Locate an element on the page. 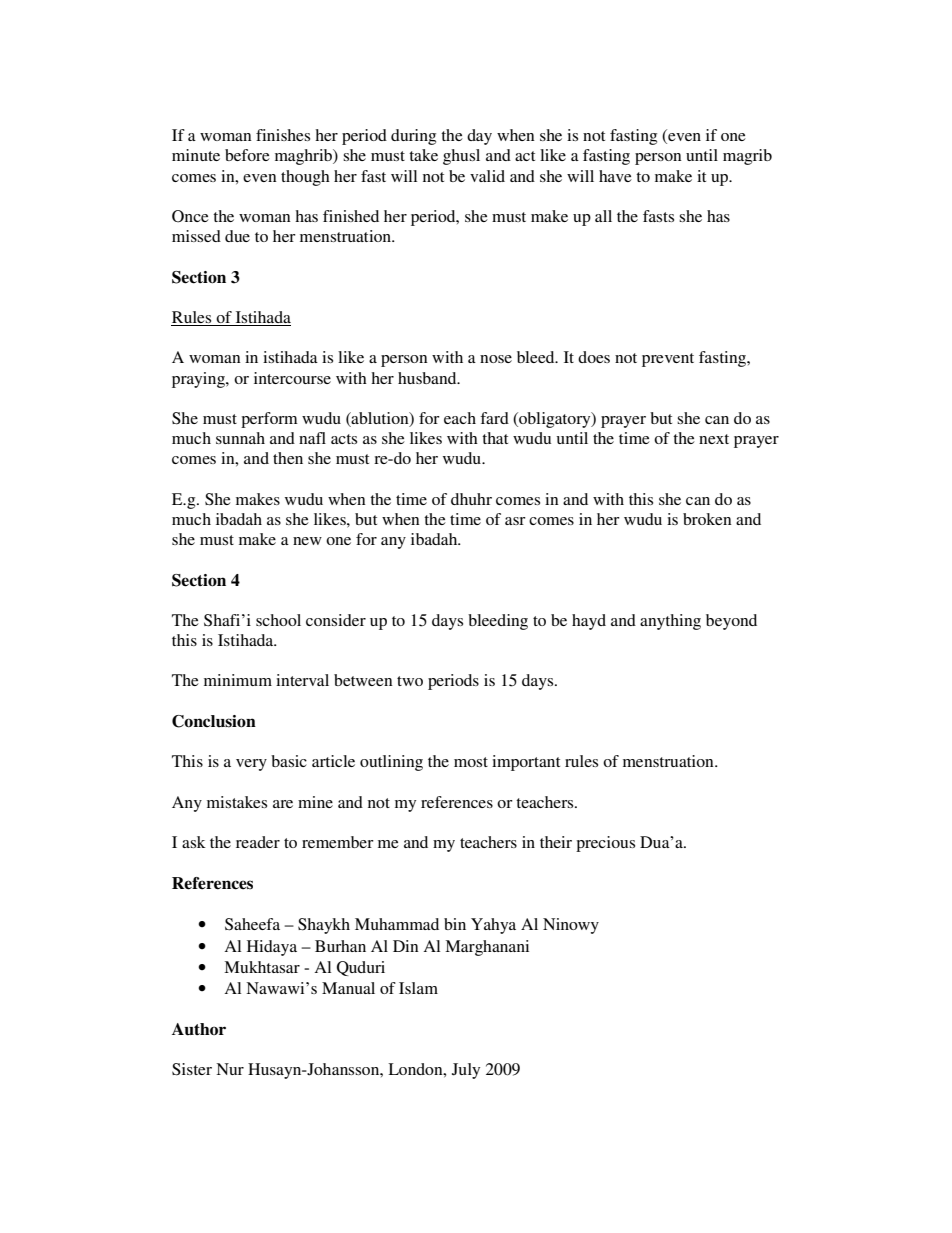 The image size is (952, 1233). ghusl is located at coordinates (461, 157).
